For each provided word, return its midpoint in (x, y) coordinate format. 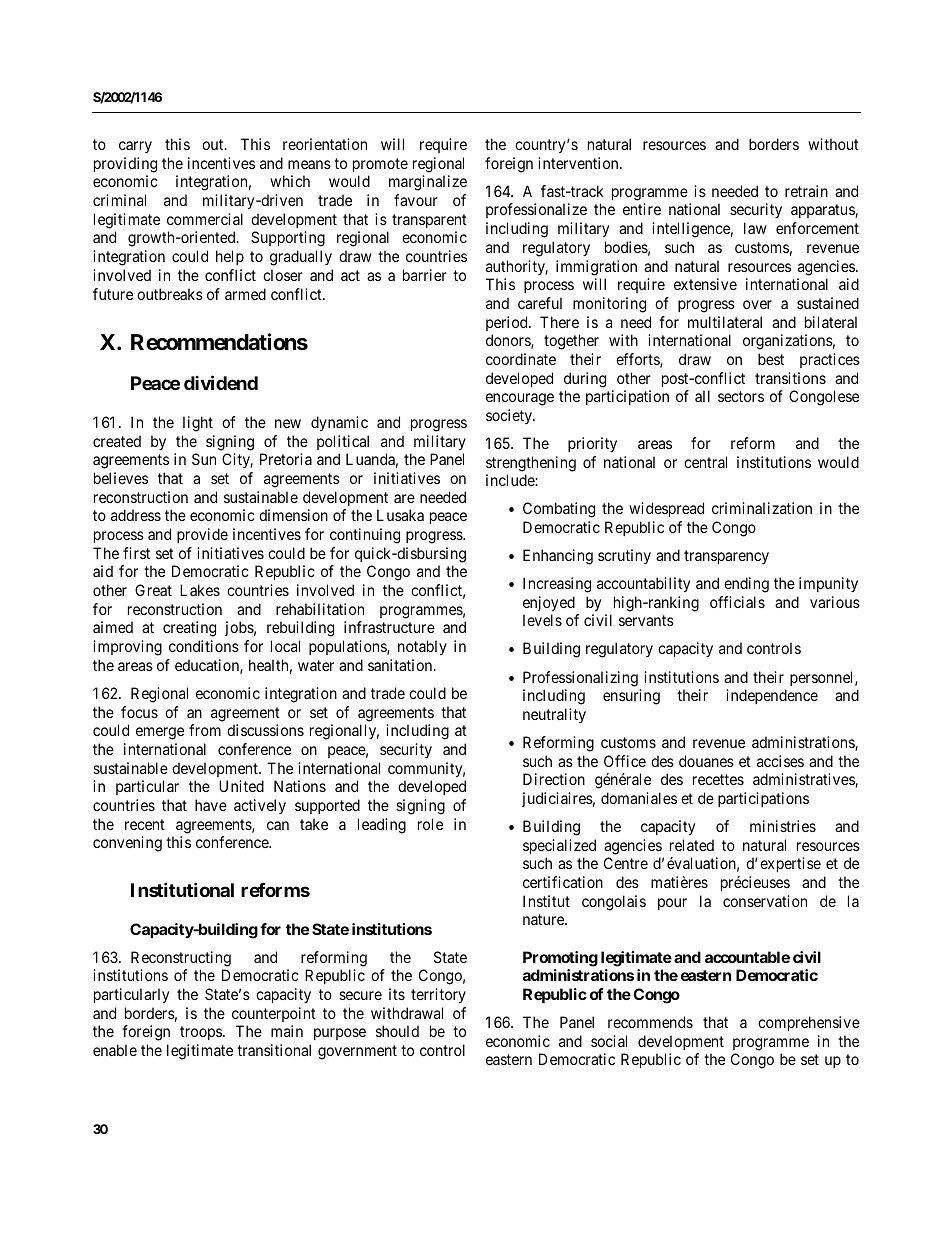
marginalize (428, 183)
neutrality (554, 715)
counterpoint (274, 1014)
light (198, 424)
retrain (806, 191)
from (205, 730)
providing (125, 165)
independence (772, 696)
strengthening (531, 464)
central (705, 462)
